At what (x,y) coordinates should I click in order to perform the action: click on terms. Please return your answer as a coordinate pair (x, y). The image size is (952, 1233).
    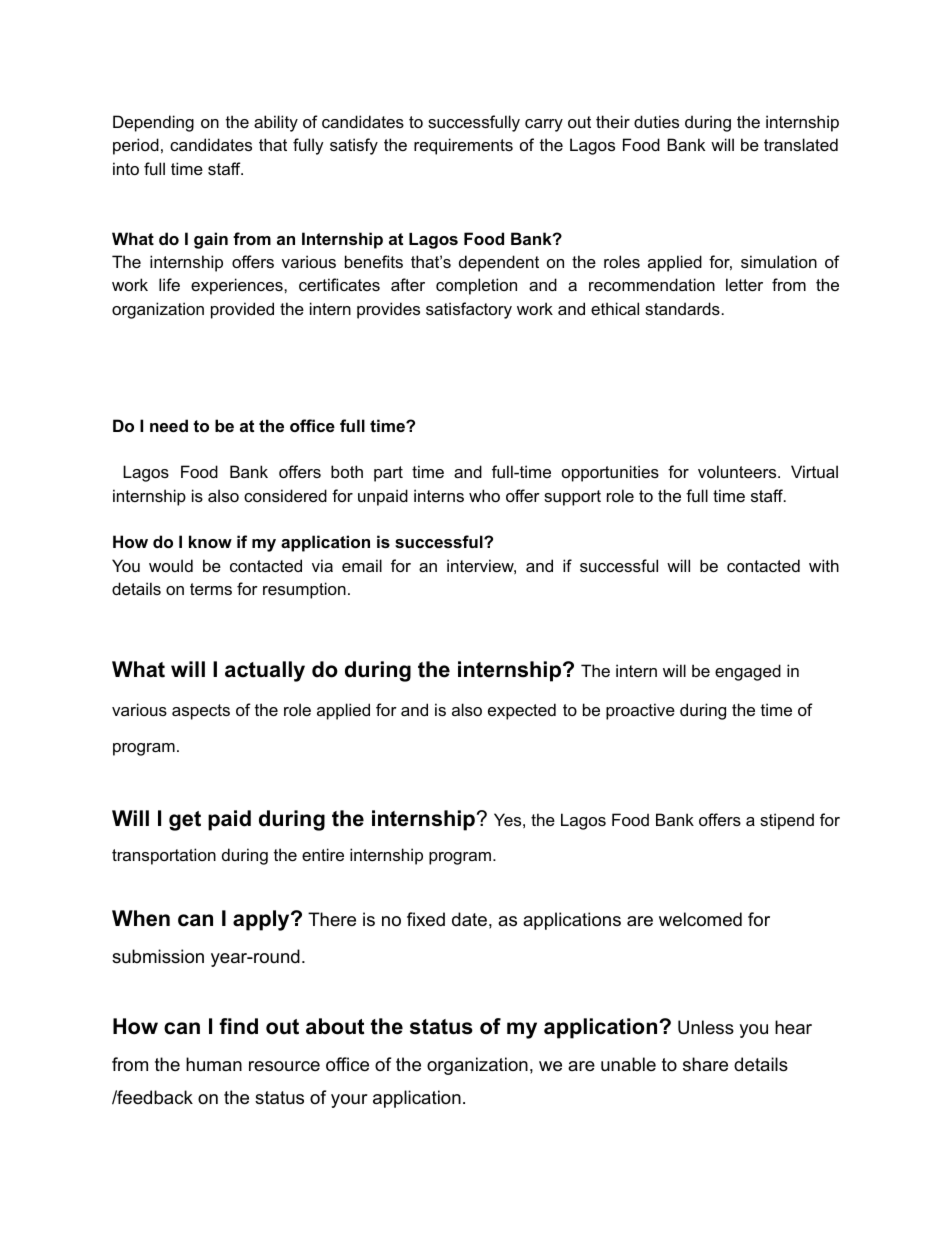
    Looking at the image, I should click on (211, 589).
